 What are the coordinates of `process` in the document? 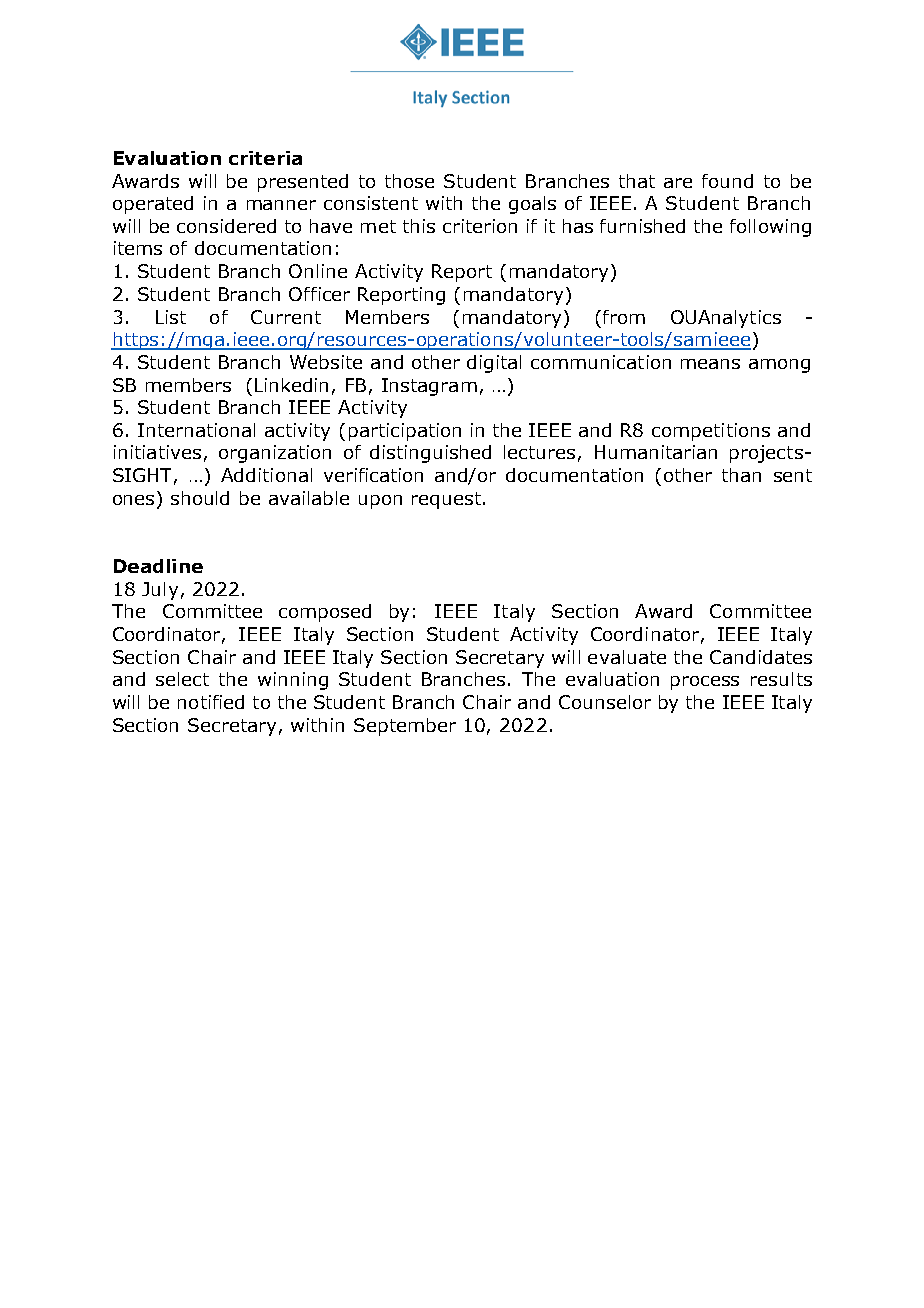 It's located at (705, 683).
